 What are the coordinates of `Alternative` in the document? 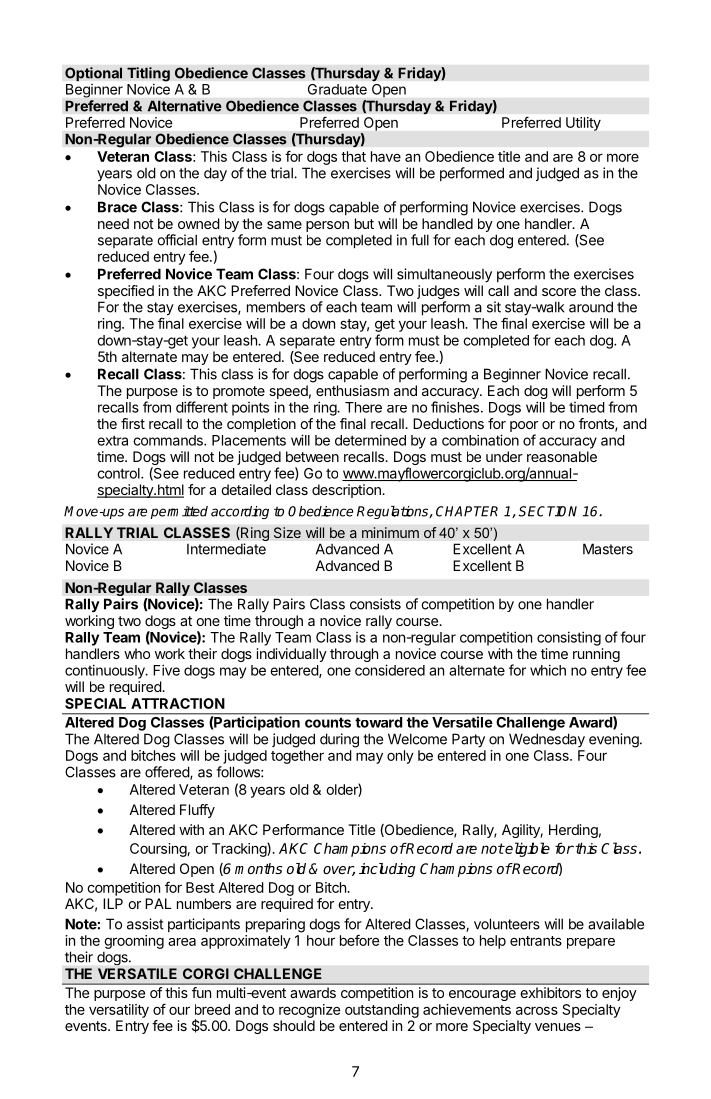 It's located at (184, 106).
